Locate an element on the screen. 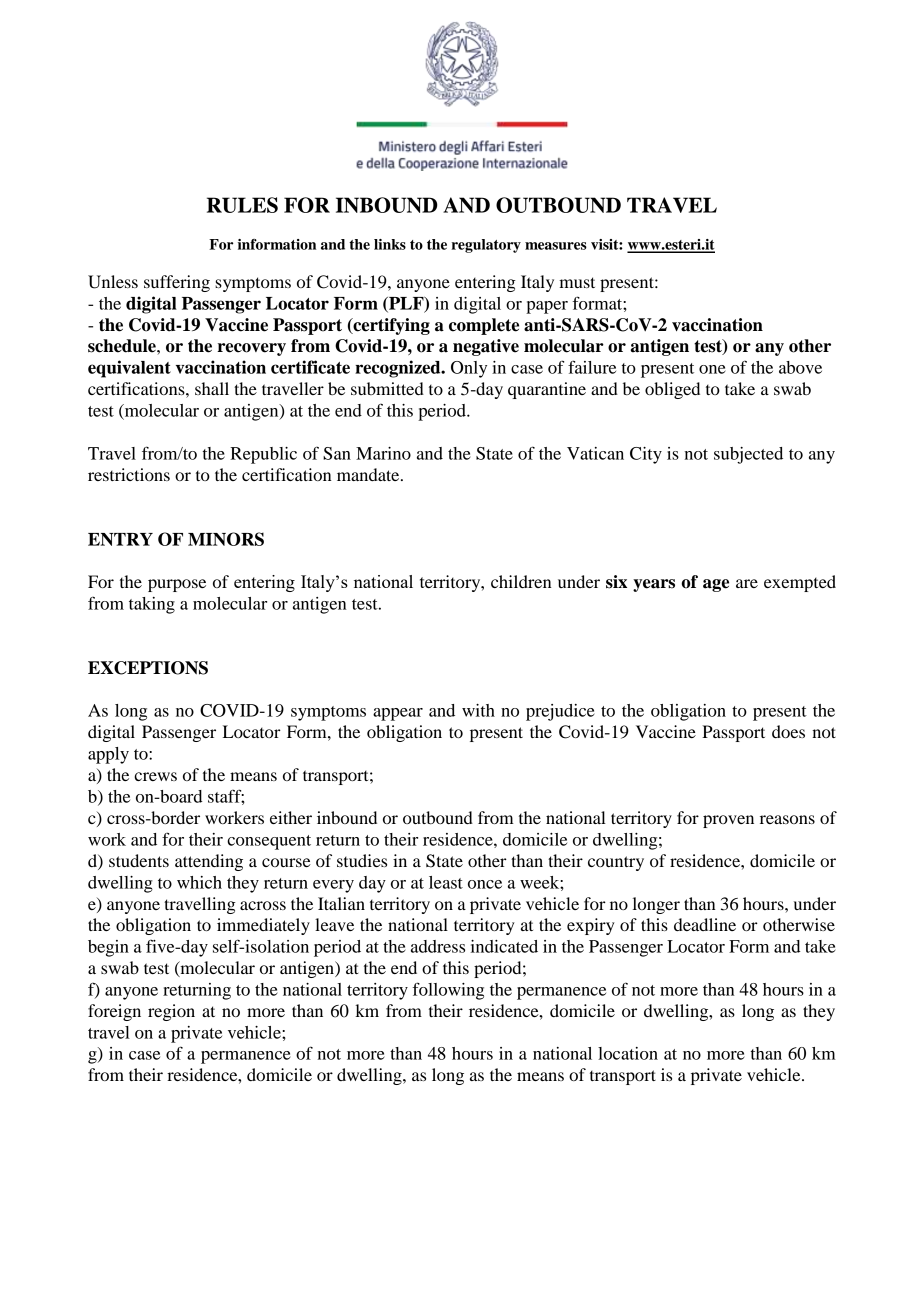  attending is located at coordinates (209, 862).
